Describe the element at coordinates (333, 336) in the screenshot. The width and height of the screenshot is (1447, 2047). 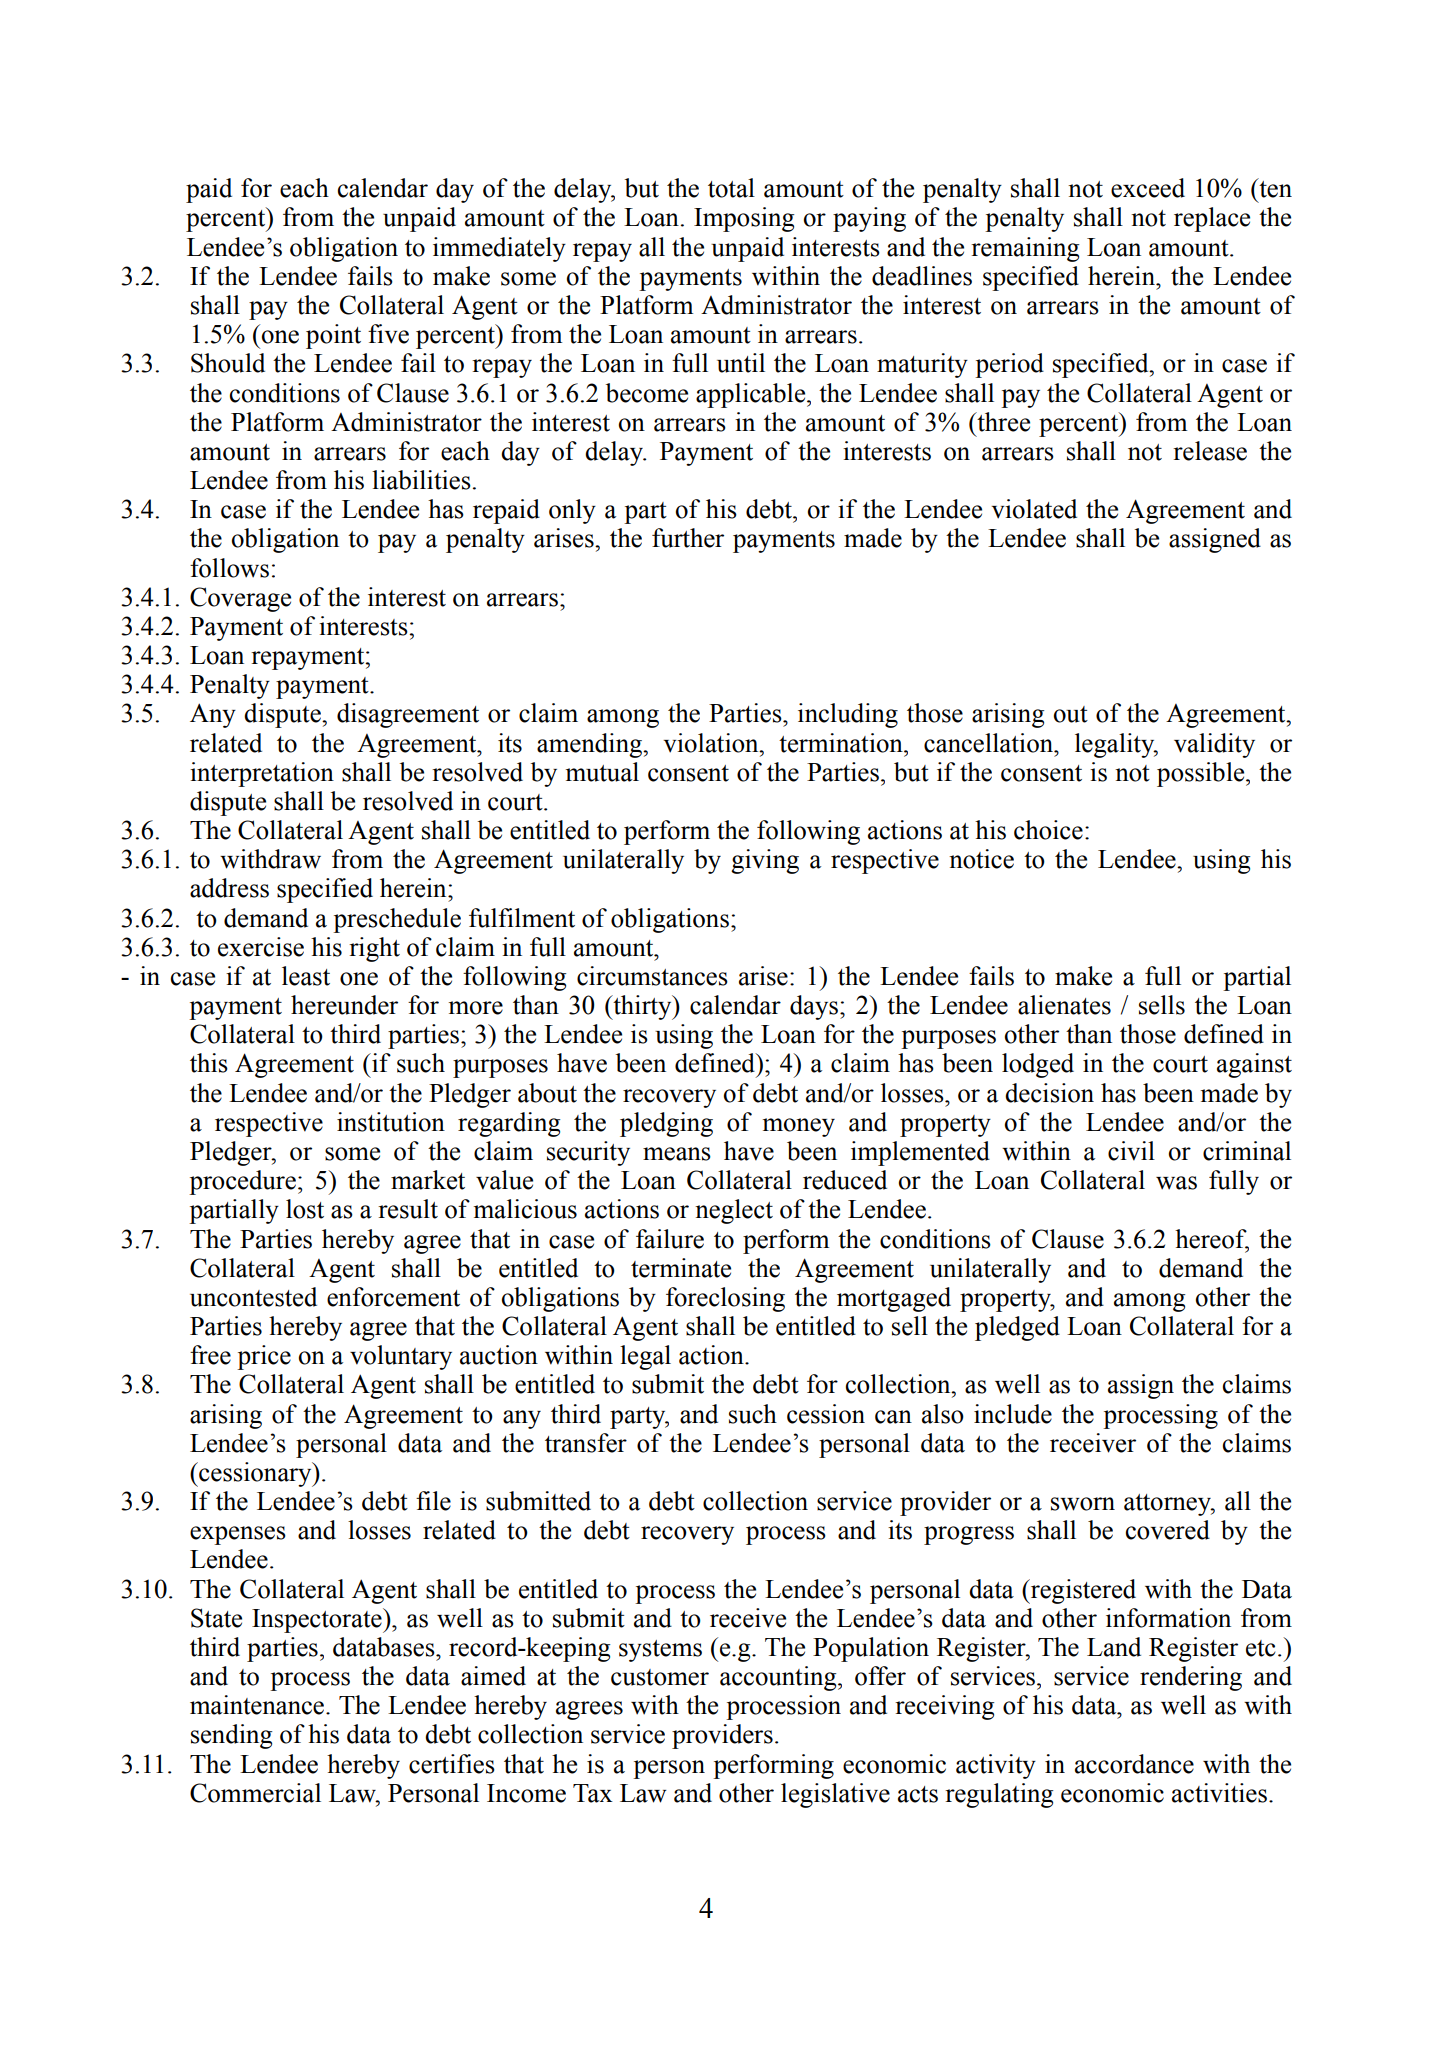
I see `point` at that location.
